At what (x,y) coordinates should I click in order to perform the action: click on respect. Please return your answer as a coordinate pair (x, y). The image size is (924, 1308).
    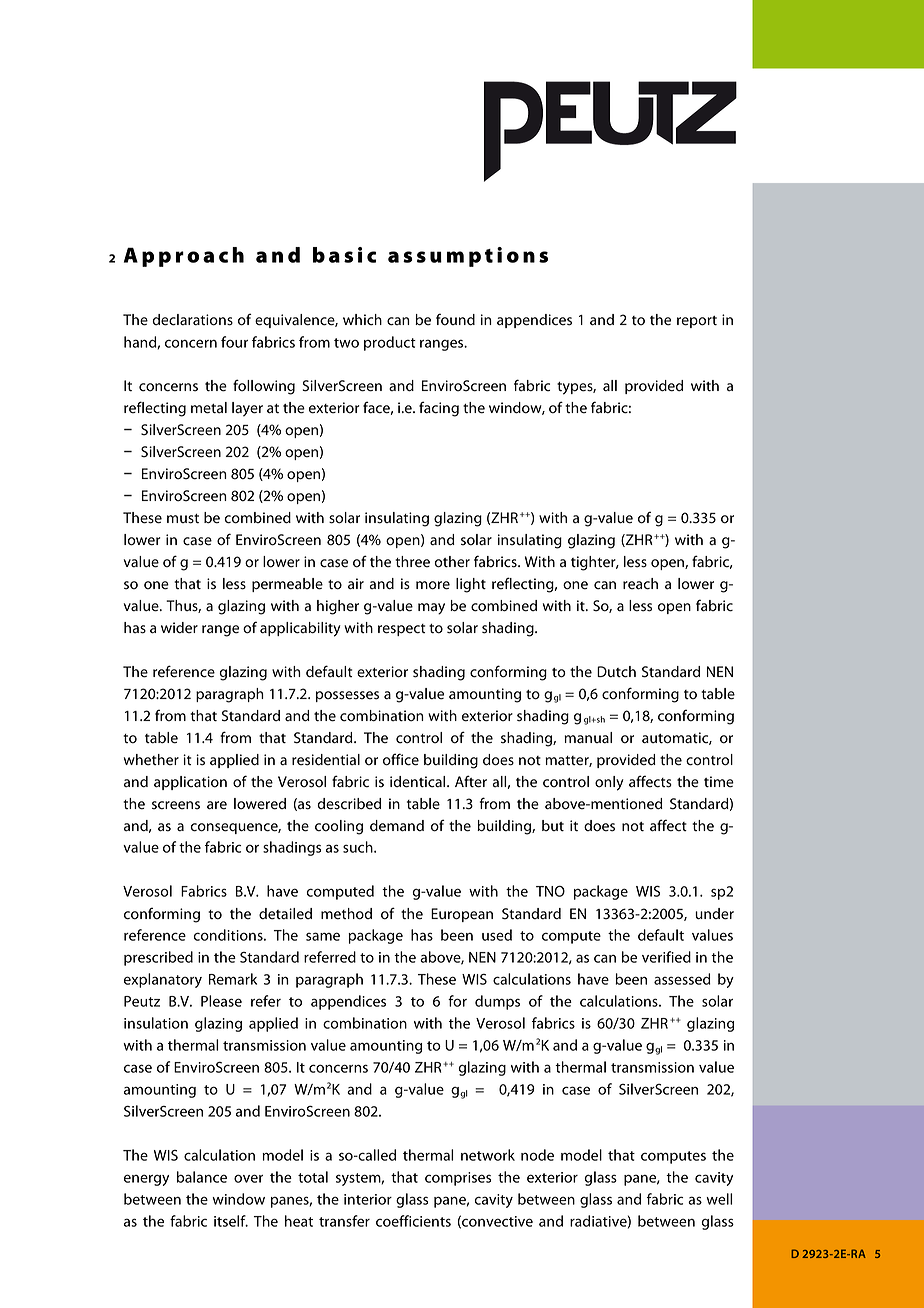
    Looking at the image, I should click on (401, 630).
